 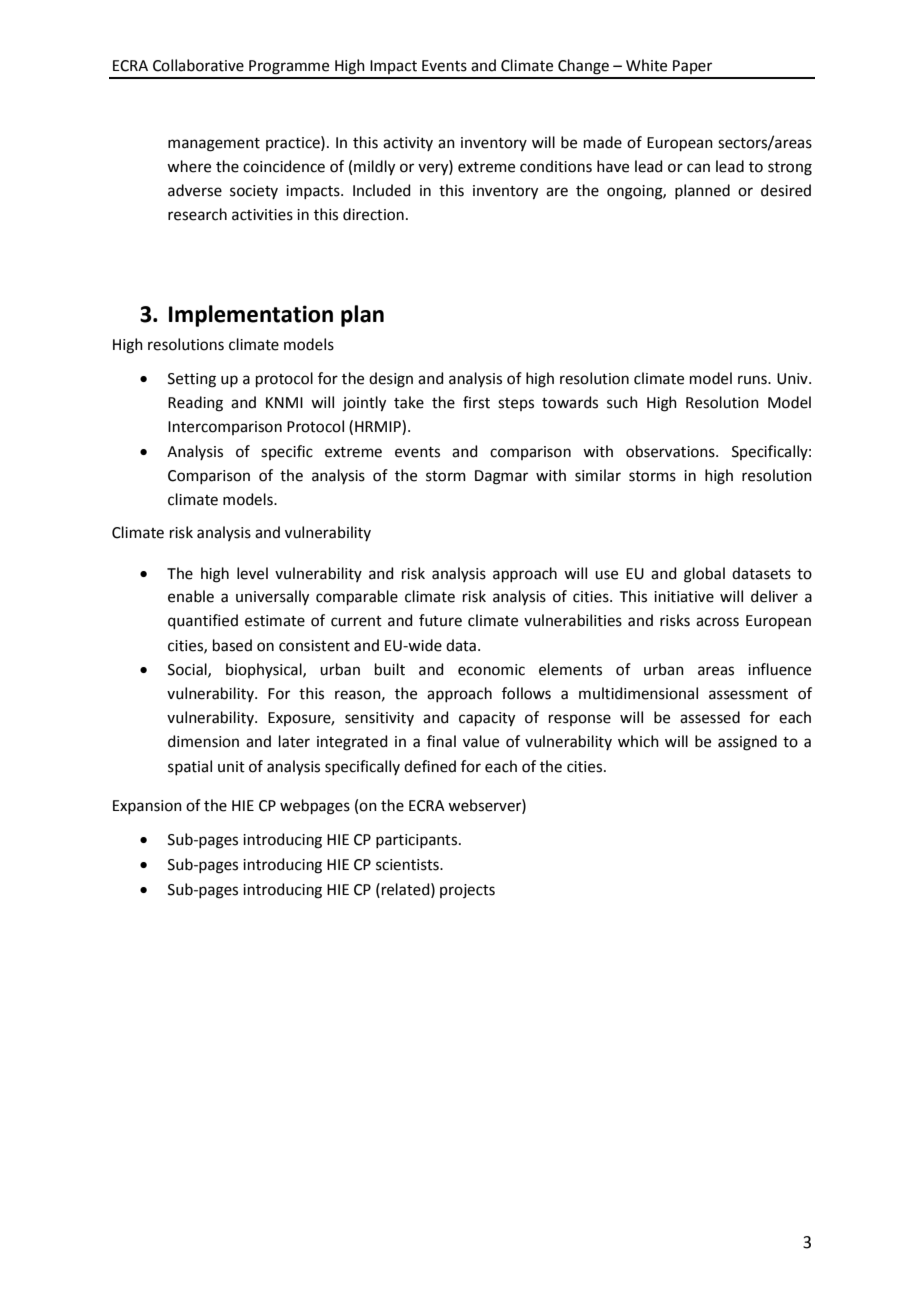 I want to click on White, so click(x=646, y=65).
